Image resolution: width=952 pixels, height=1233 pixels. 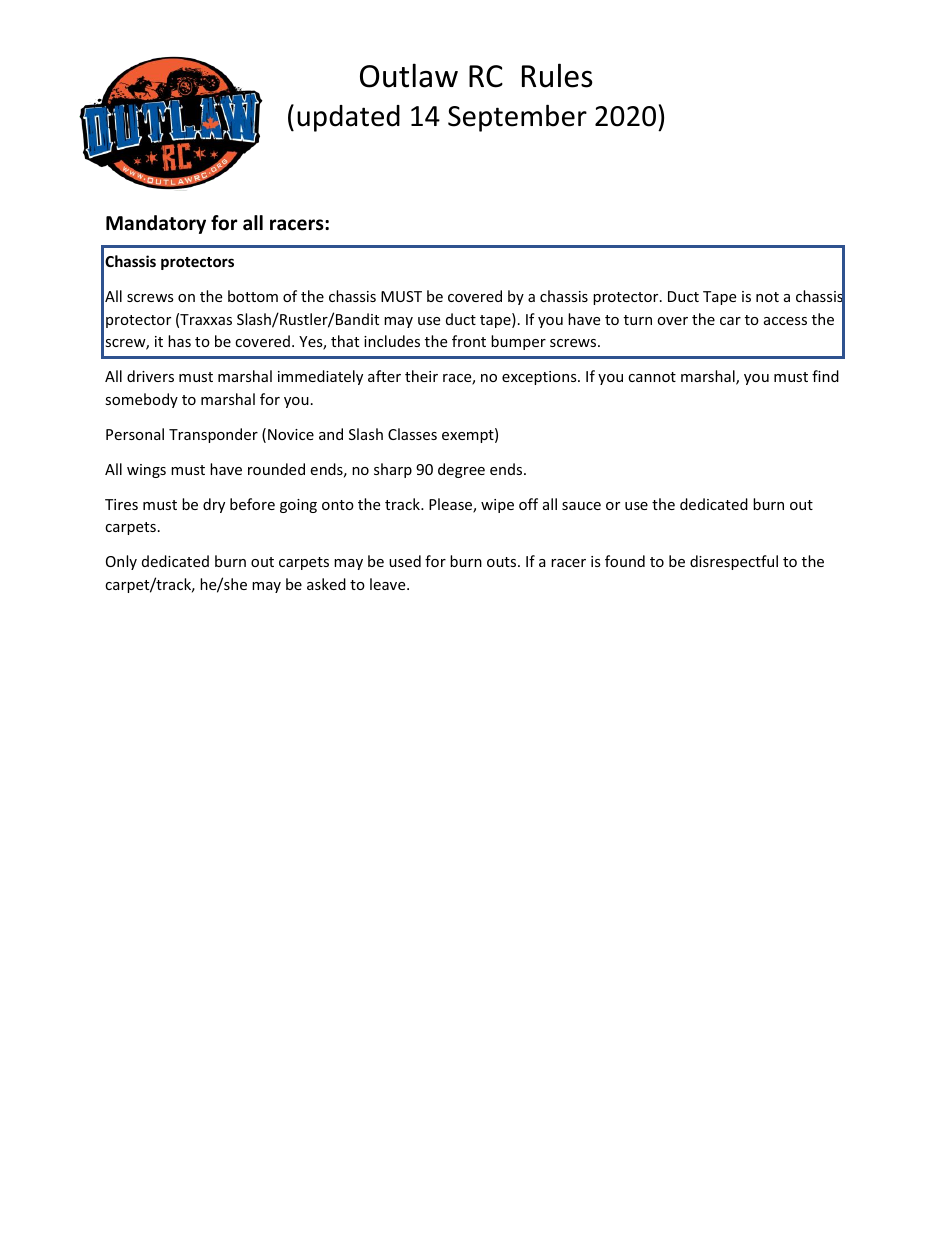 What do you see at coordinates (469, 341) in the page?
I see `front` at bounding box center [469, 341].
